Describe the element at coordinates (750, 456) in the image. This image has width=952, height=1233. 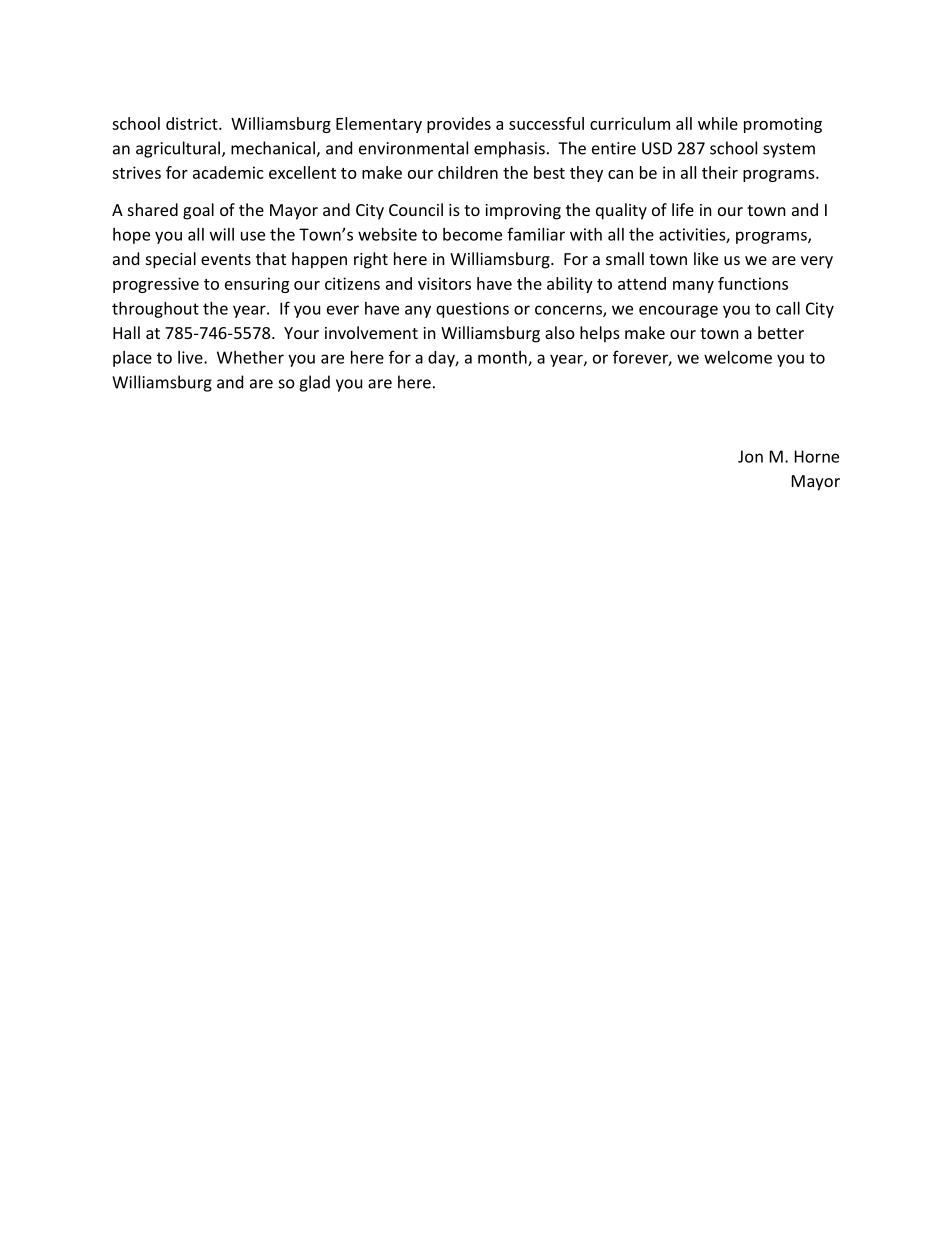
I see `Jon` at that location.
